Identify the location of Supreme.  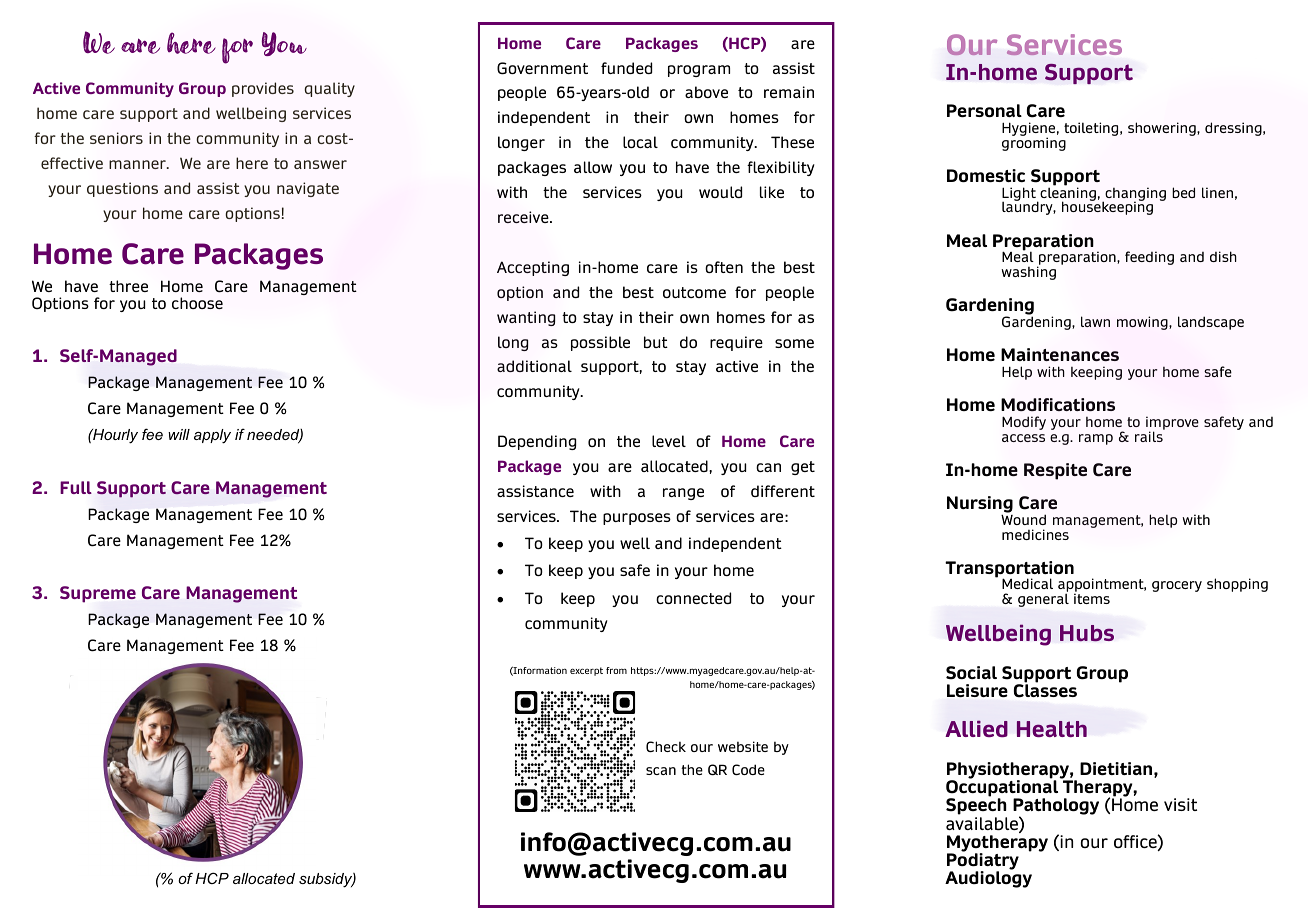
(98, 594).
